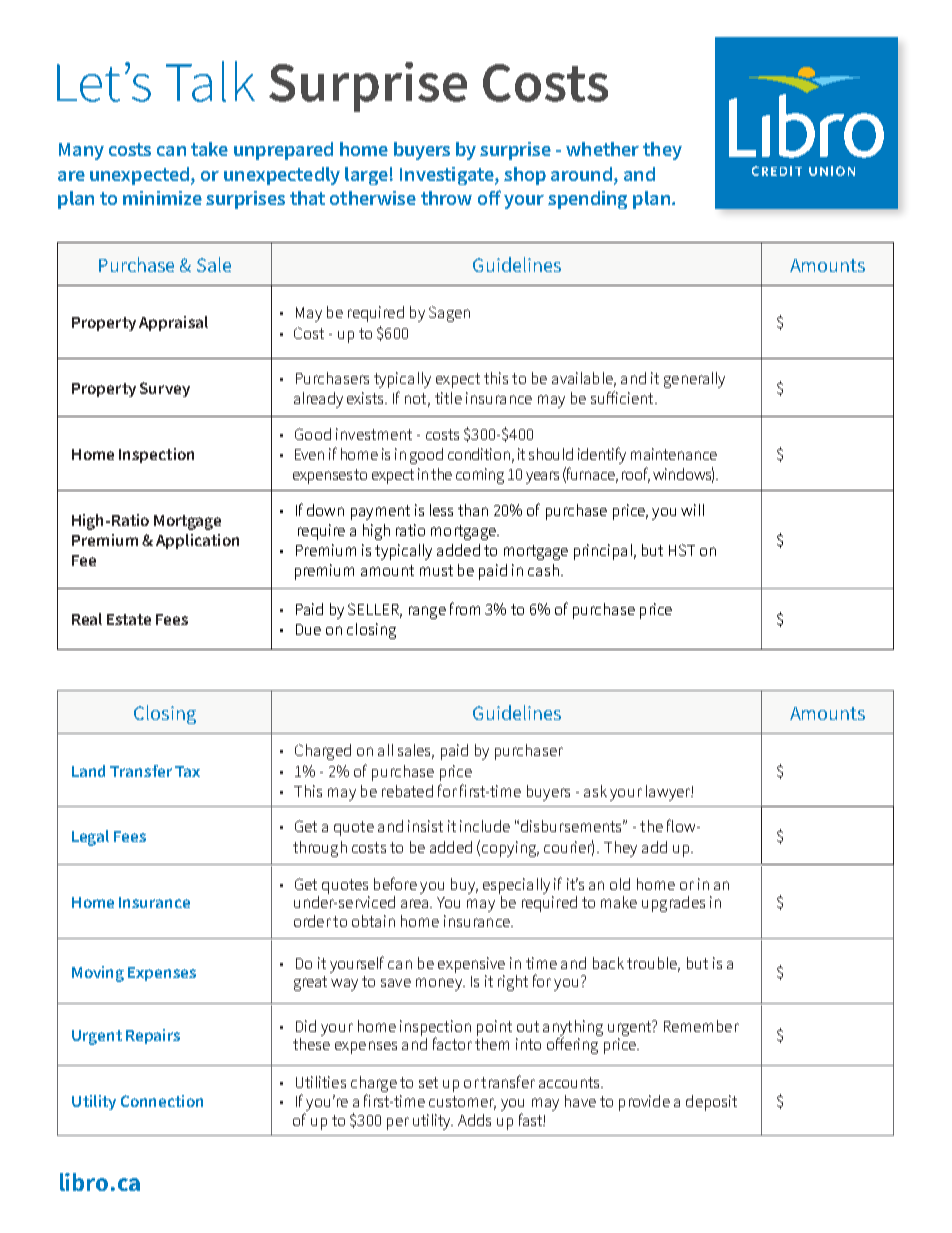  I want to click on whether, so click(602, 149).
